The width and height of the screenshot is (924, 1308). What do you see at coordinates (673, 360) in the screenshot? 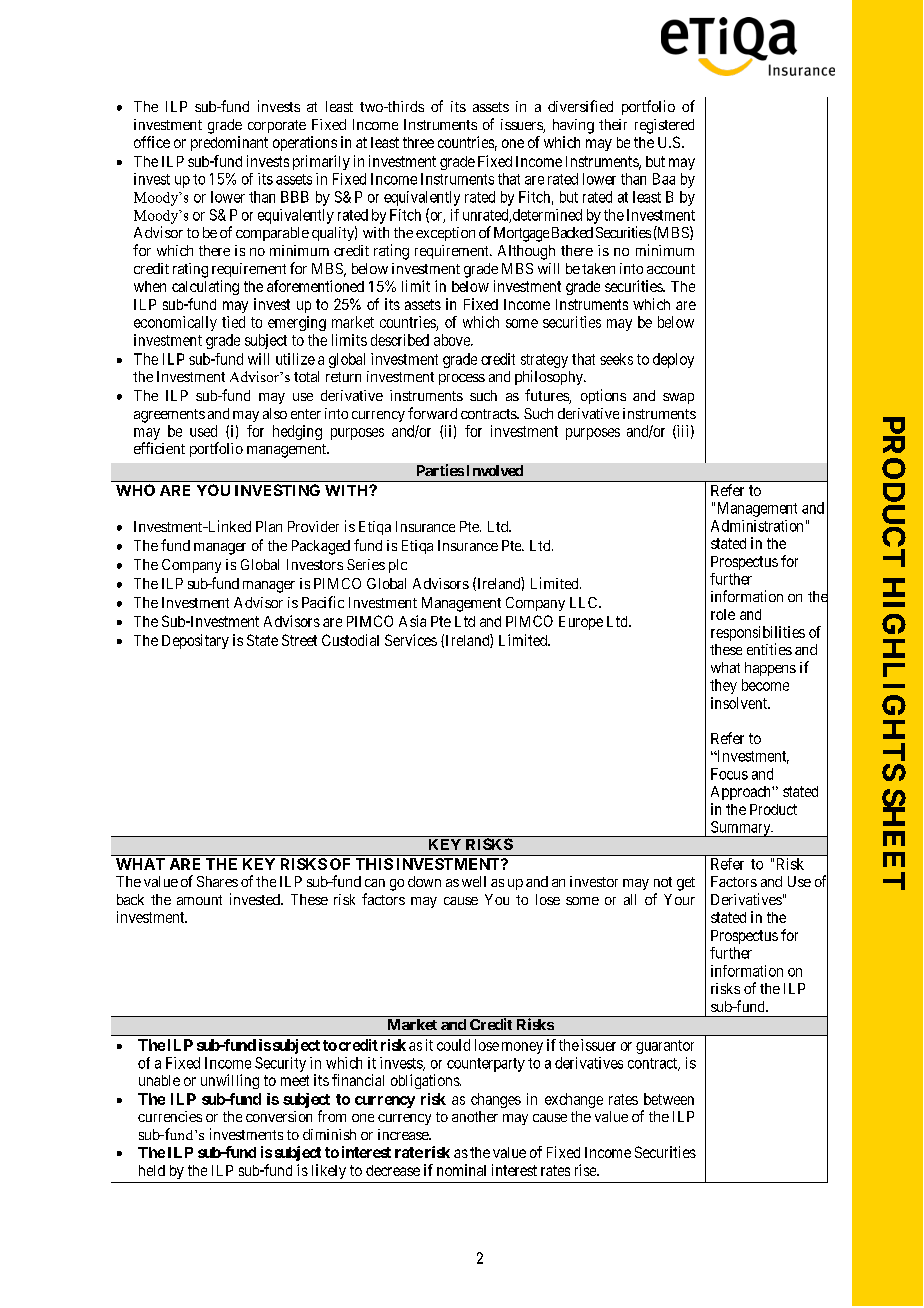
I see `deploy` at bounding box center [673, 360].
